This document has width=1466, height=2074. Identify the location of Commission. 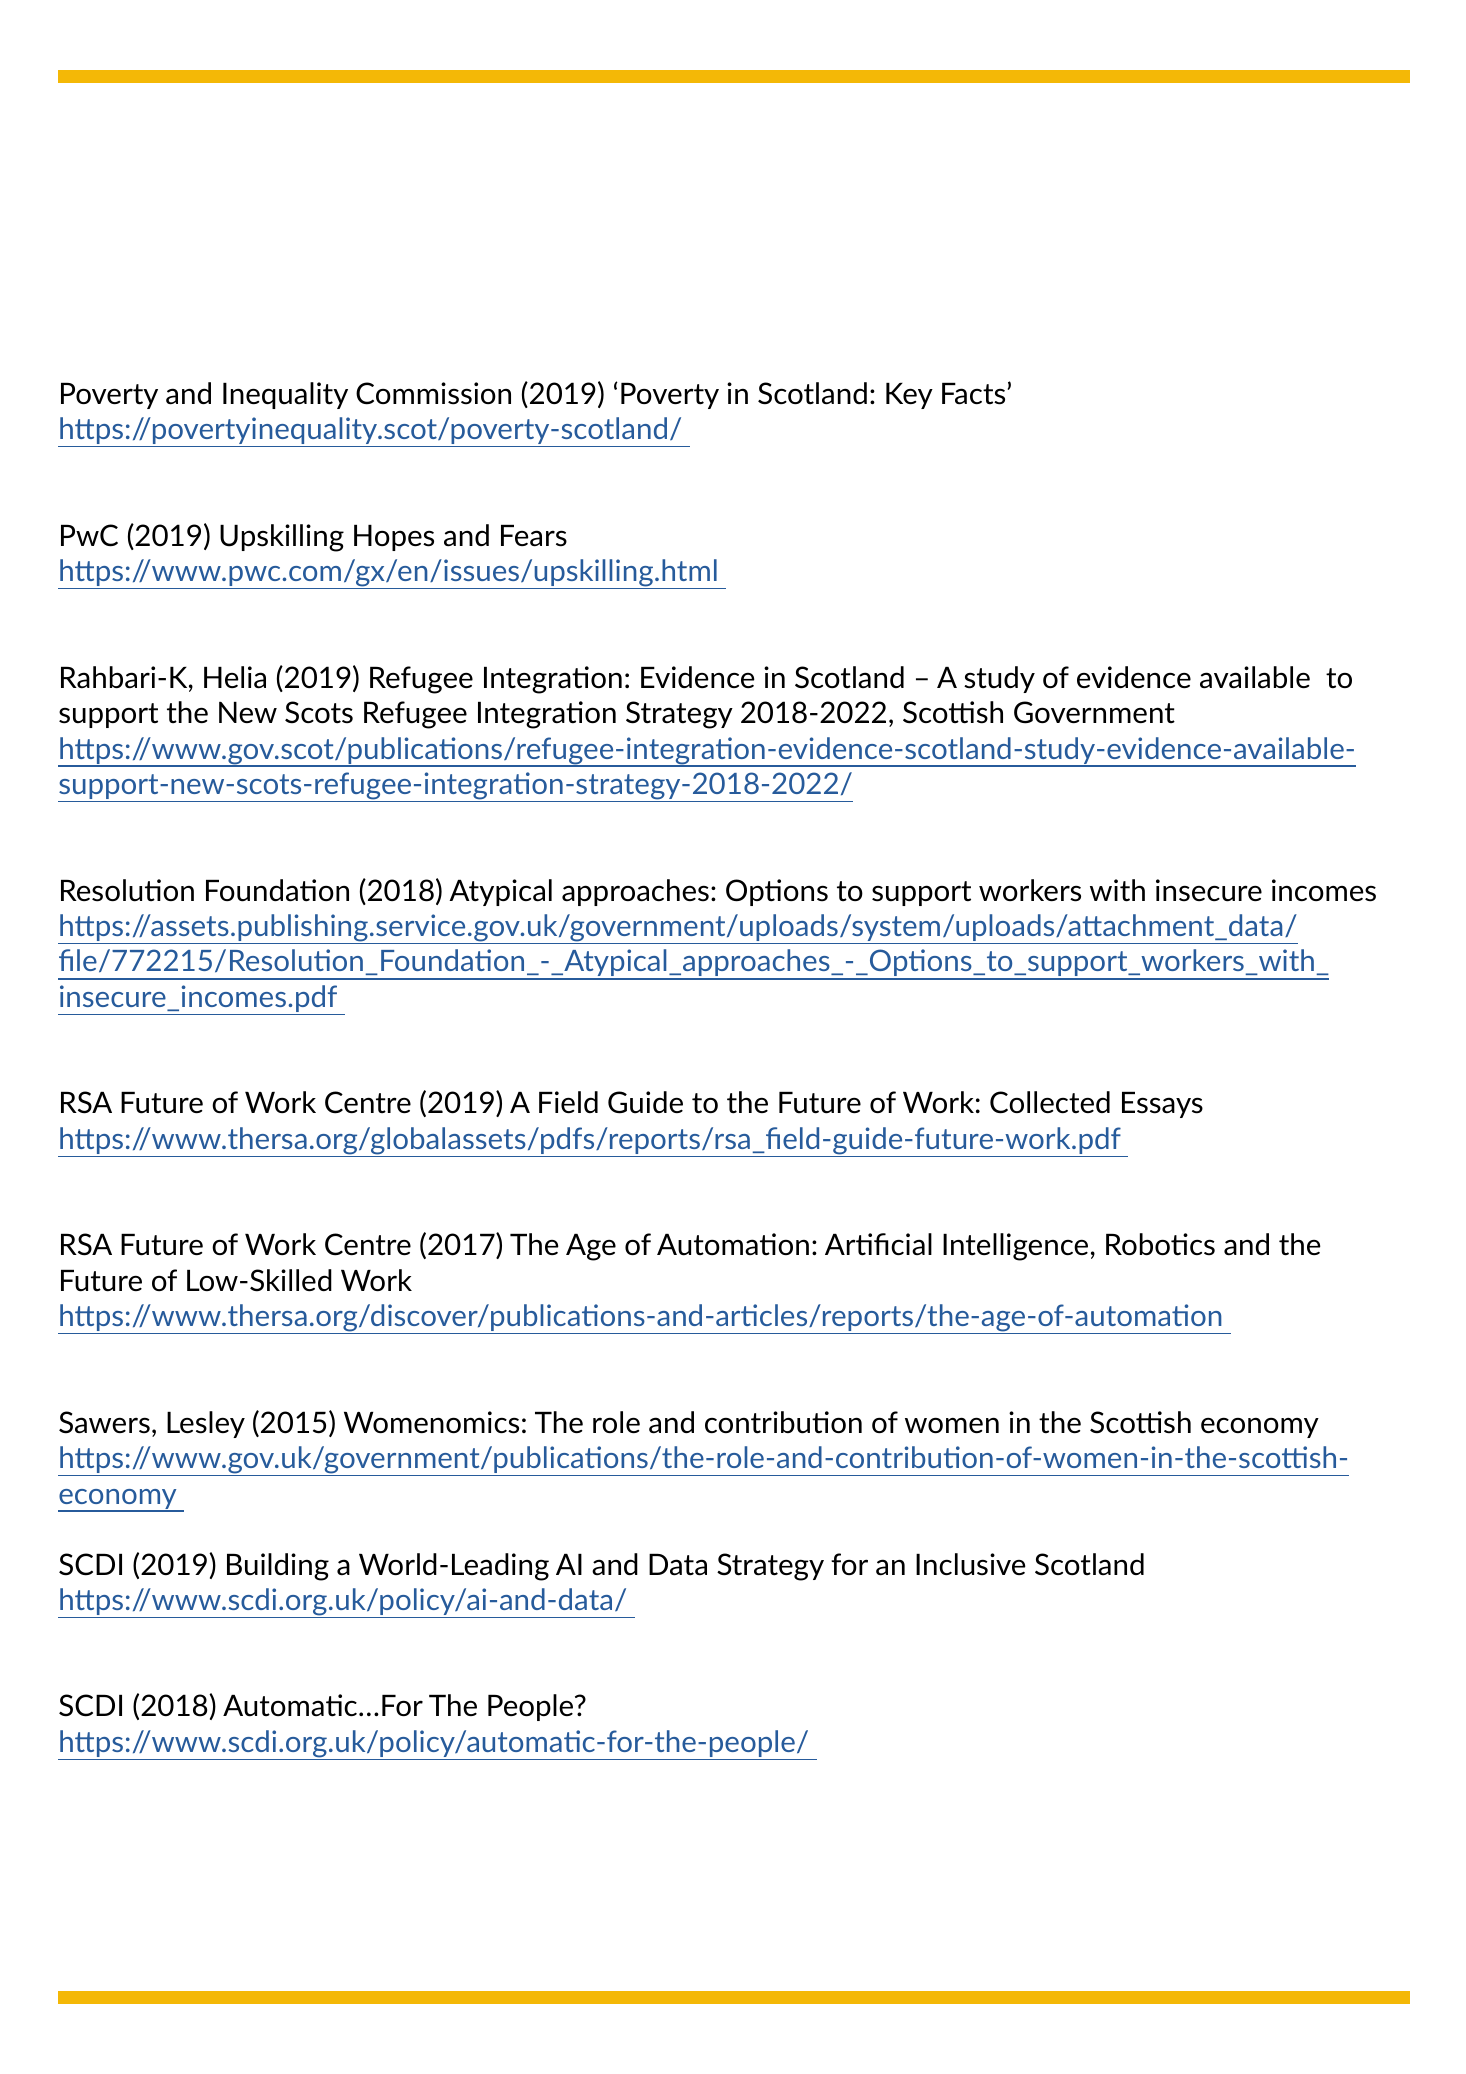
(433, 393).
